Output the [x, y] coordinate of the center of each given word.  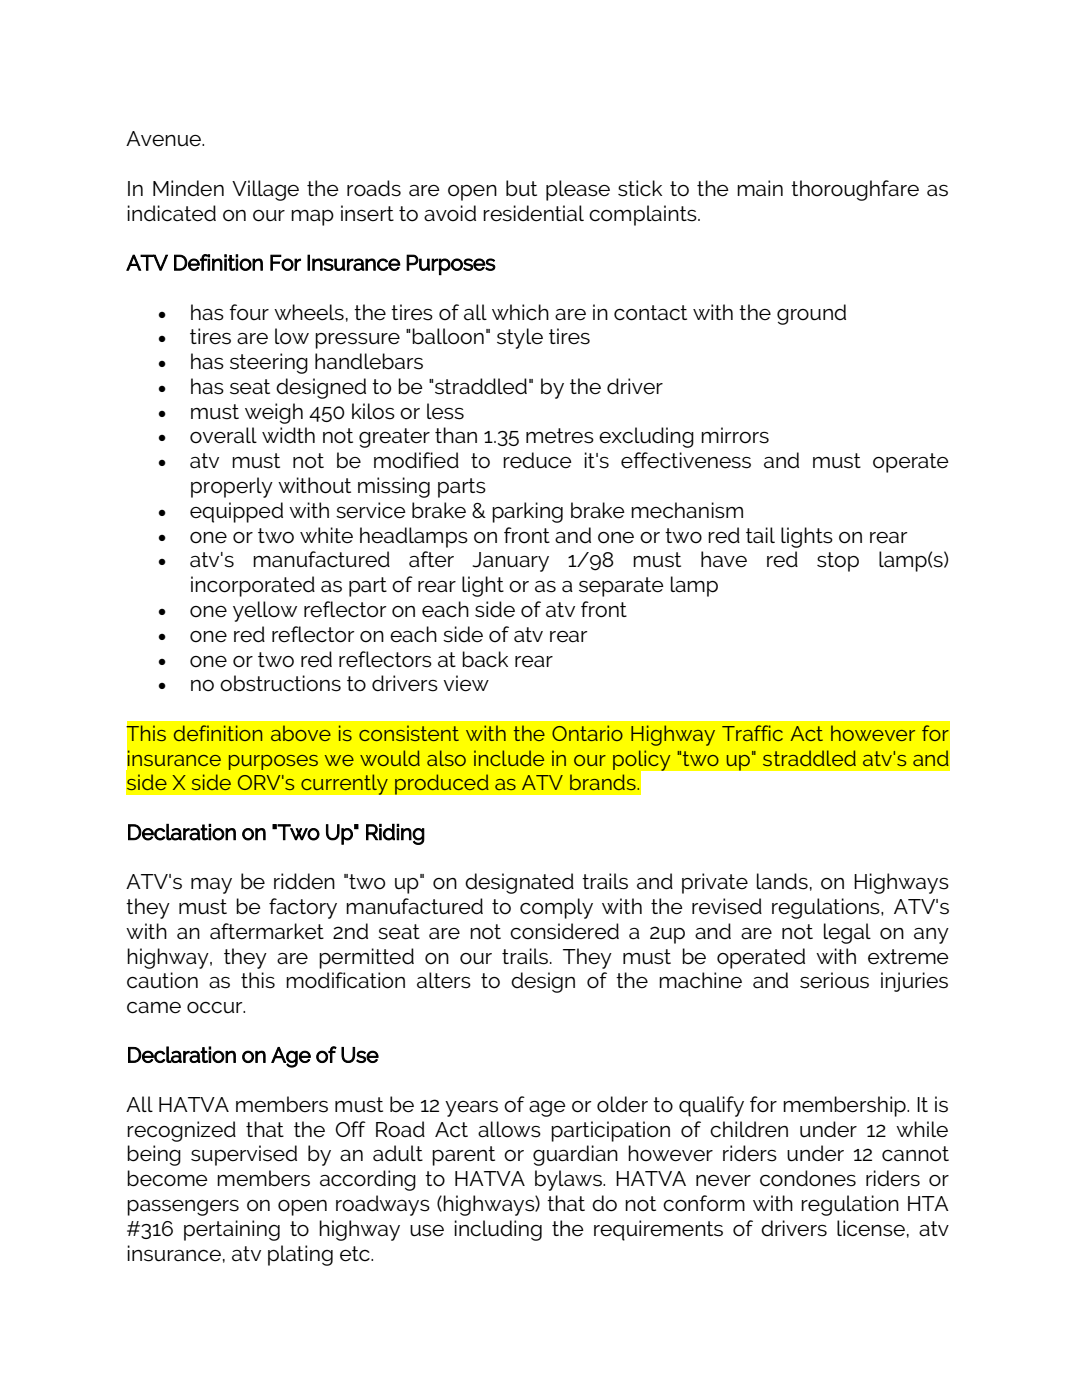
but [521, 188]
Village [265, 190]
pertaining [232, 1230]
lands [782, 881]
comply [556, 908]
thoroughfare [855, 190]
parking [527, 512]
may [211, 886]
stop [838, 562]
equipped [236, 512]
